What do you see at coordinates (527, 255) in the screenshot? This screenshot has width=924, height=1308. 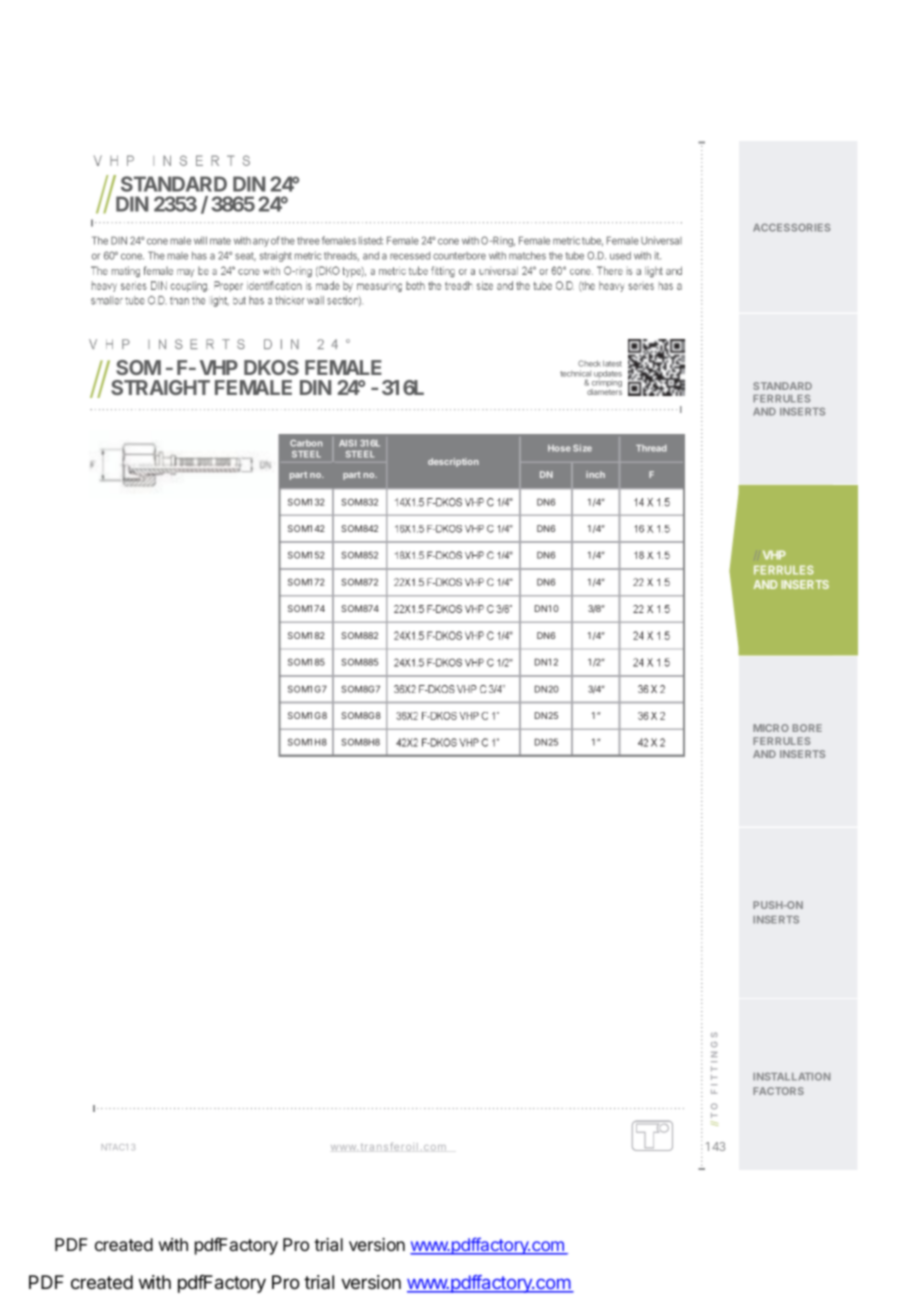 I see `matches` at bounding box center [527, 255].
